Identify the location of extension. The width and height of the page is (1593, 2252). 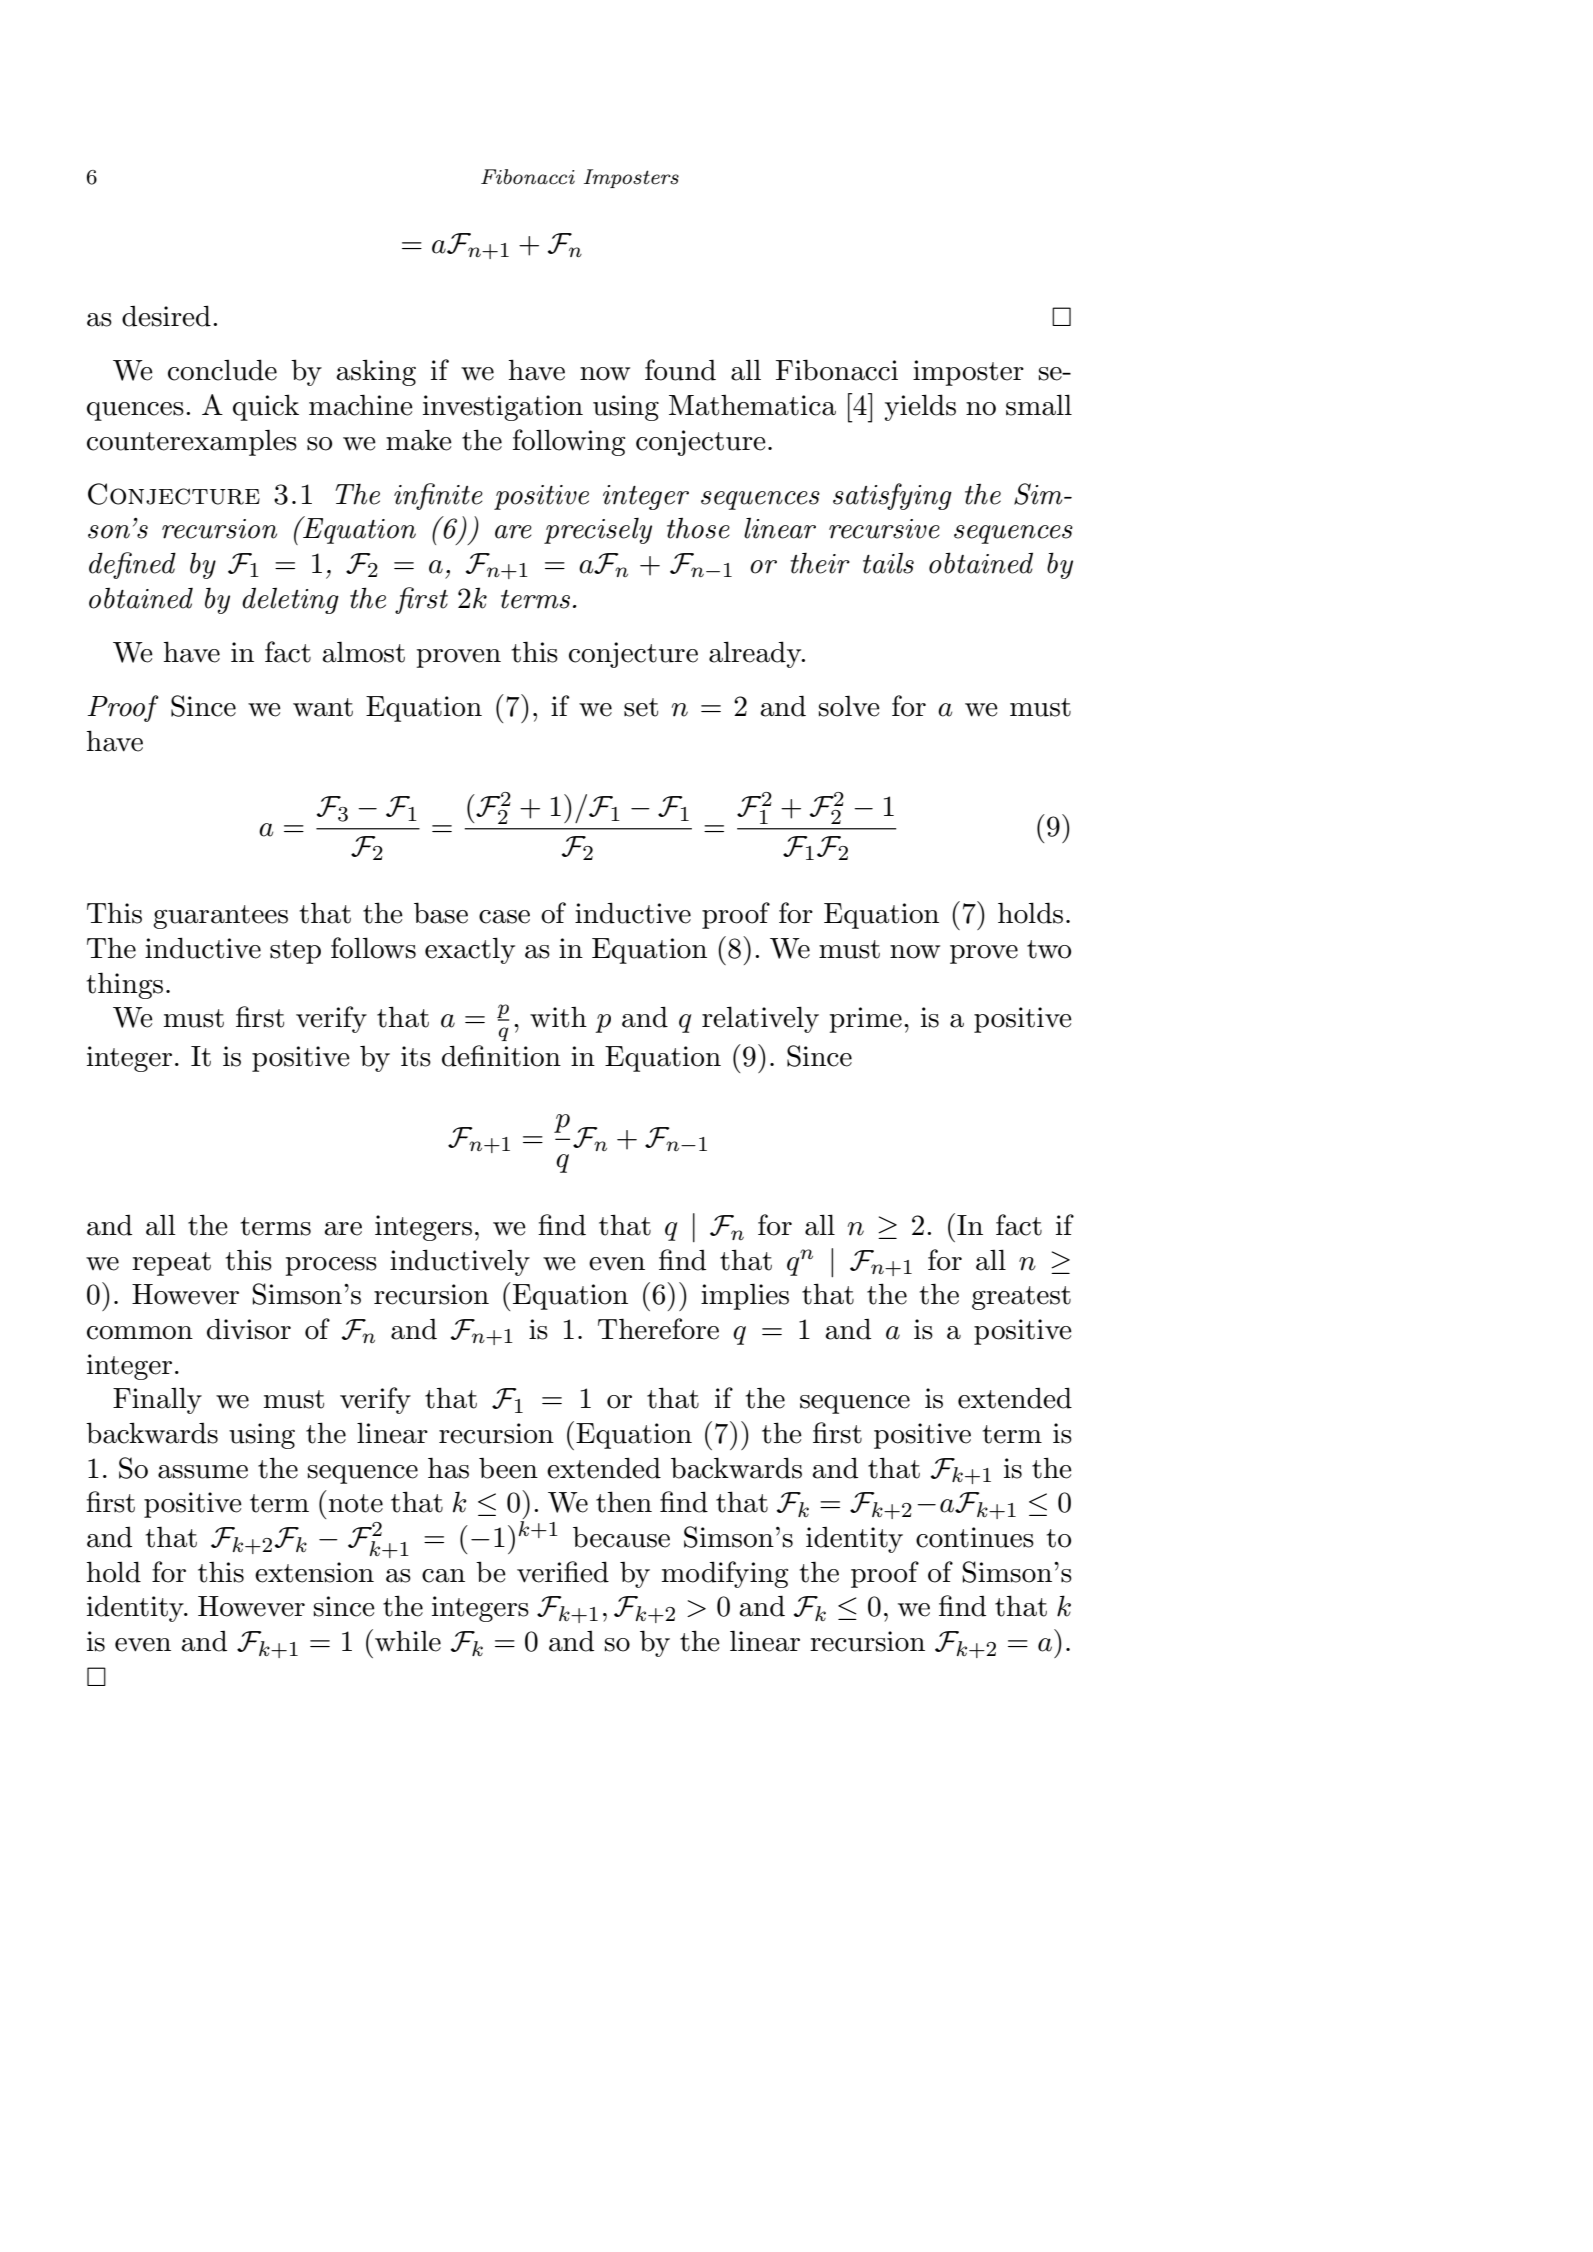
(314, 1572).
